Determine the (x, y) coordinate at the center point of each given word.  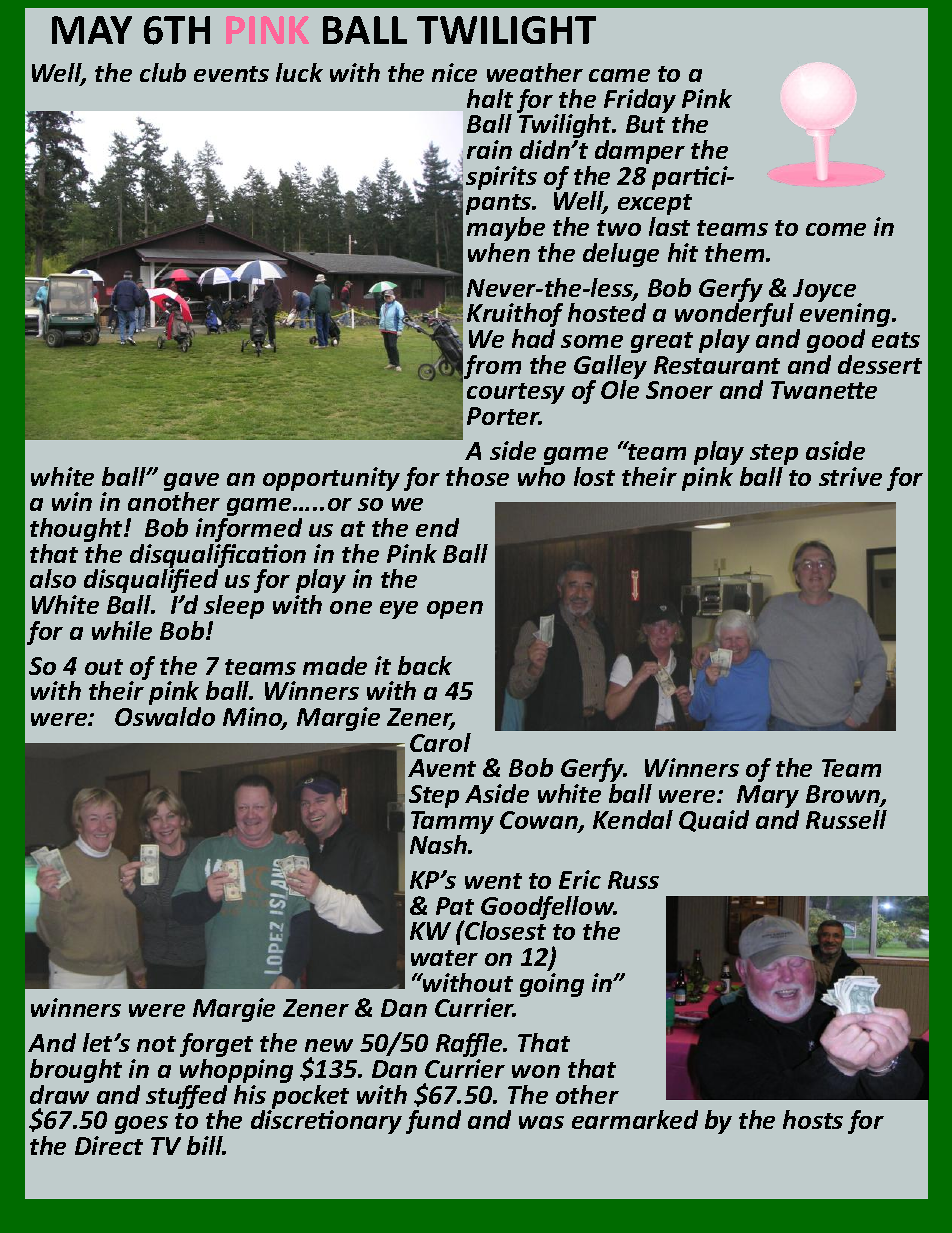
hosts (813, 1119)
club (163, 72)
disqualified (152, 581)
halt (490, 98)
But (645, 124)
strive (850, 476)
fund (433, 1122)
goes (141, 1125)
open (455, 610)
